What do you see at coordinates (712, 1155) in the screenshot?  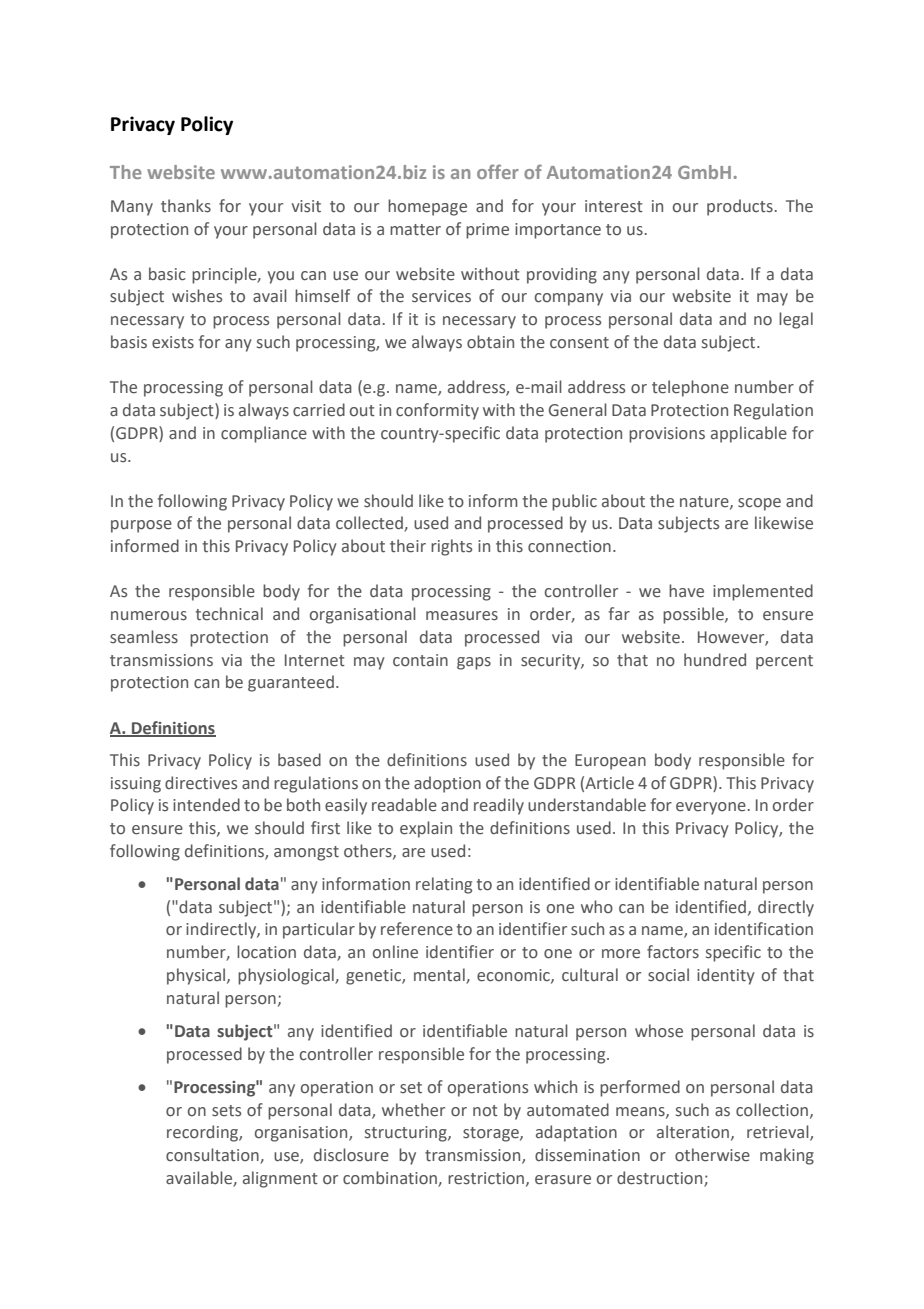 I see `otherwise` at bounding box center [712, 1155].
